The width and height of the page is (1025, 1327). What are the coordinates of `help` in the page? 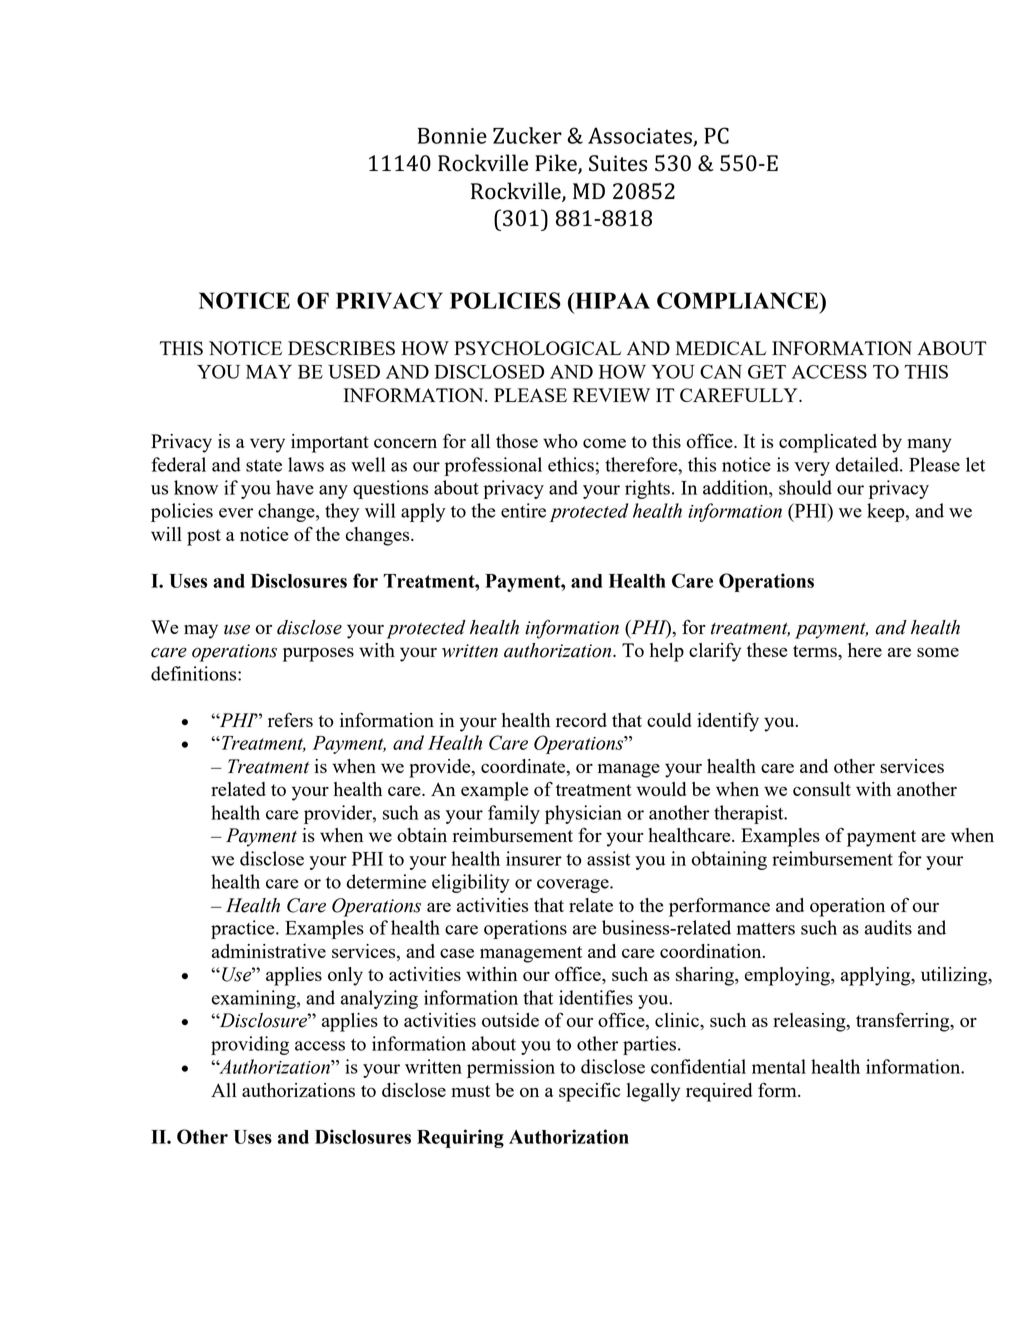 It's located at (667, 652).
